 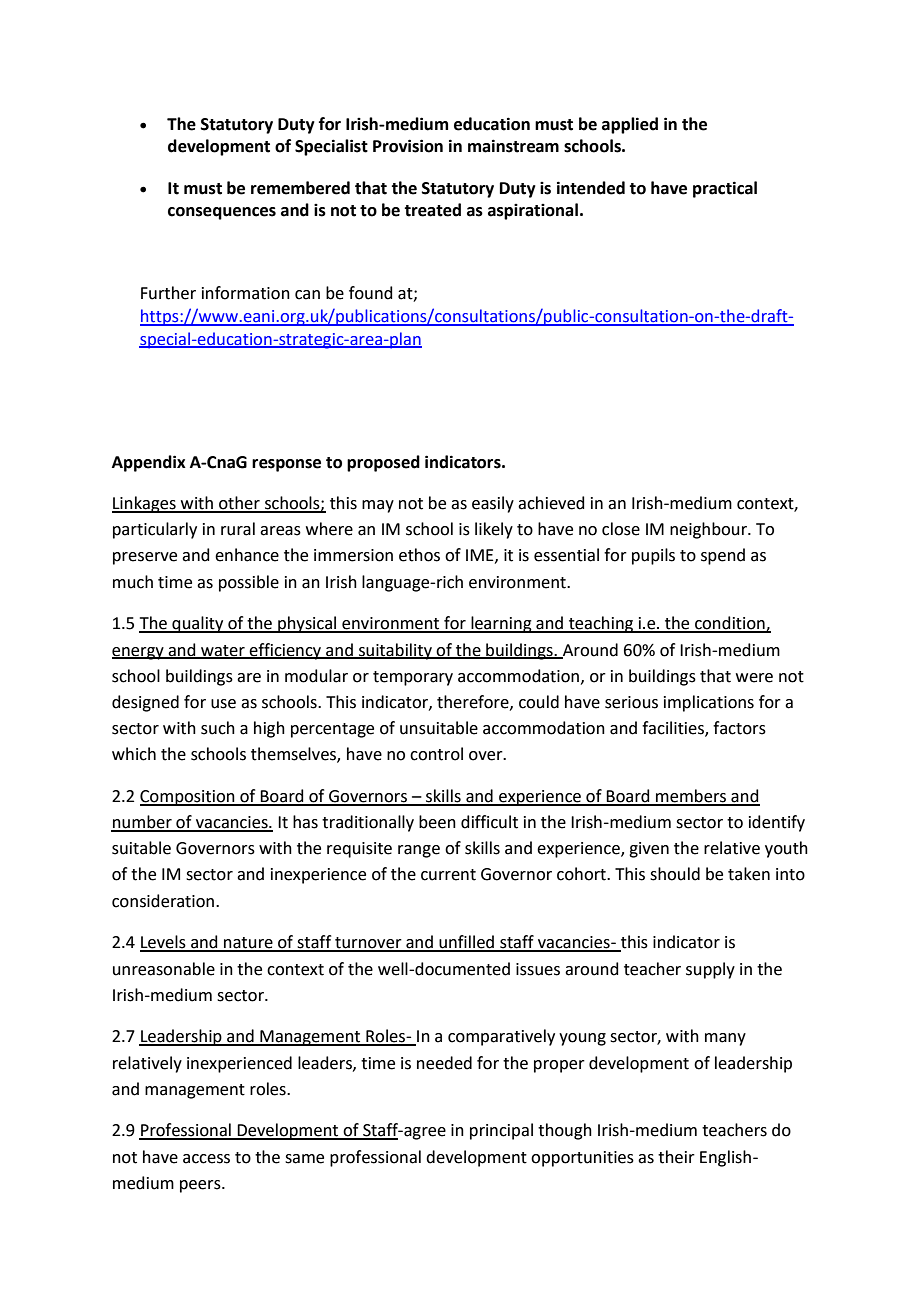 I want to click on such, so click(x=218, y=728).
